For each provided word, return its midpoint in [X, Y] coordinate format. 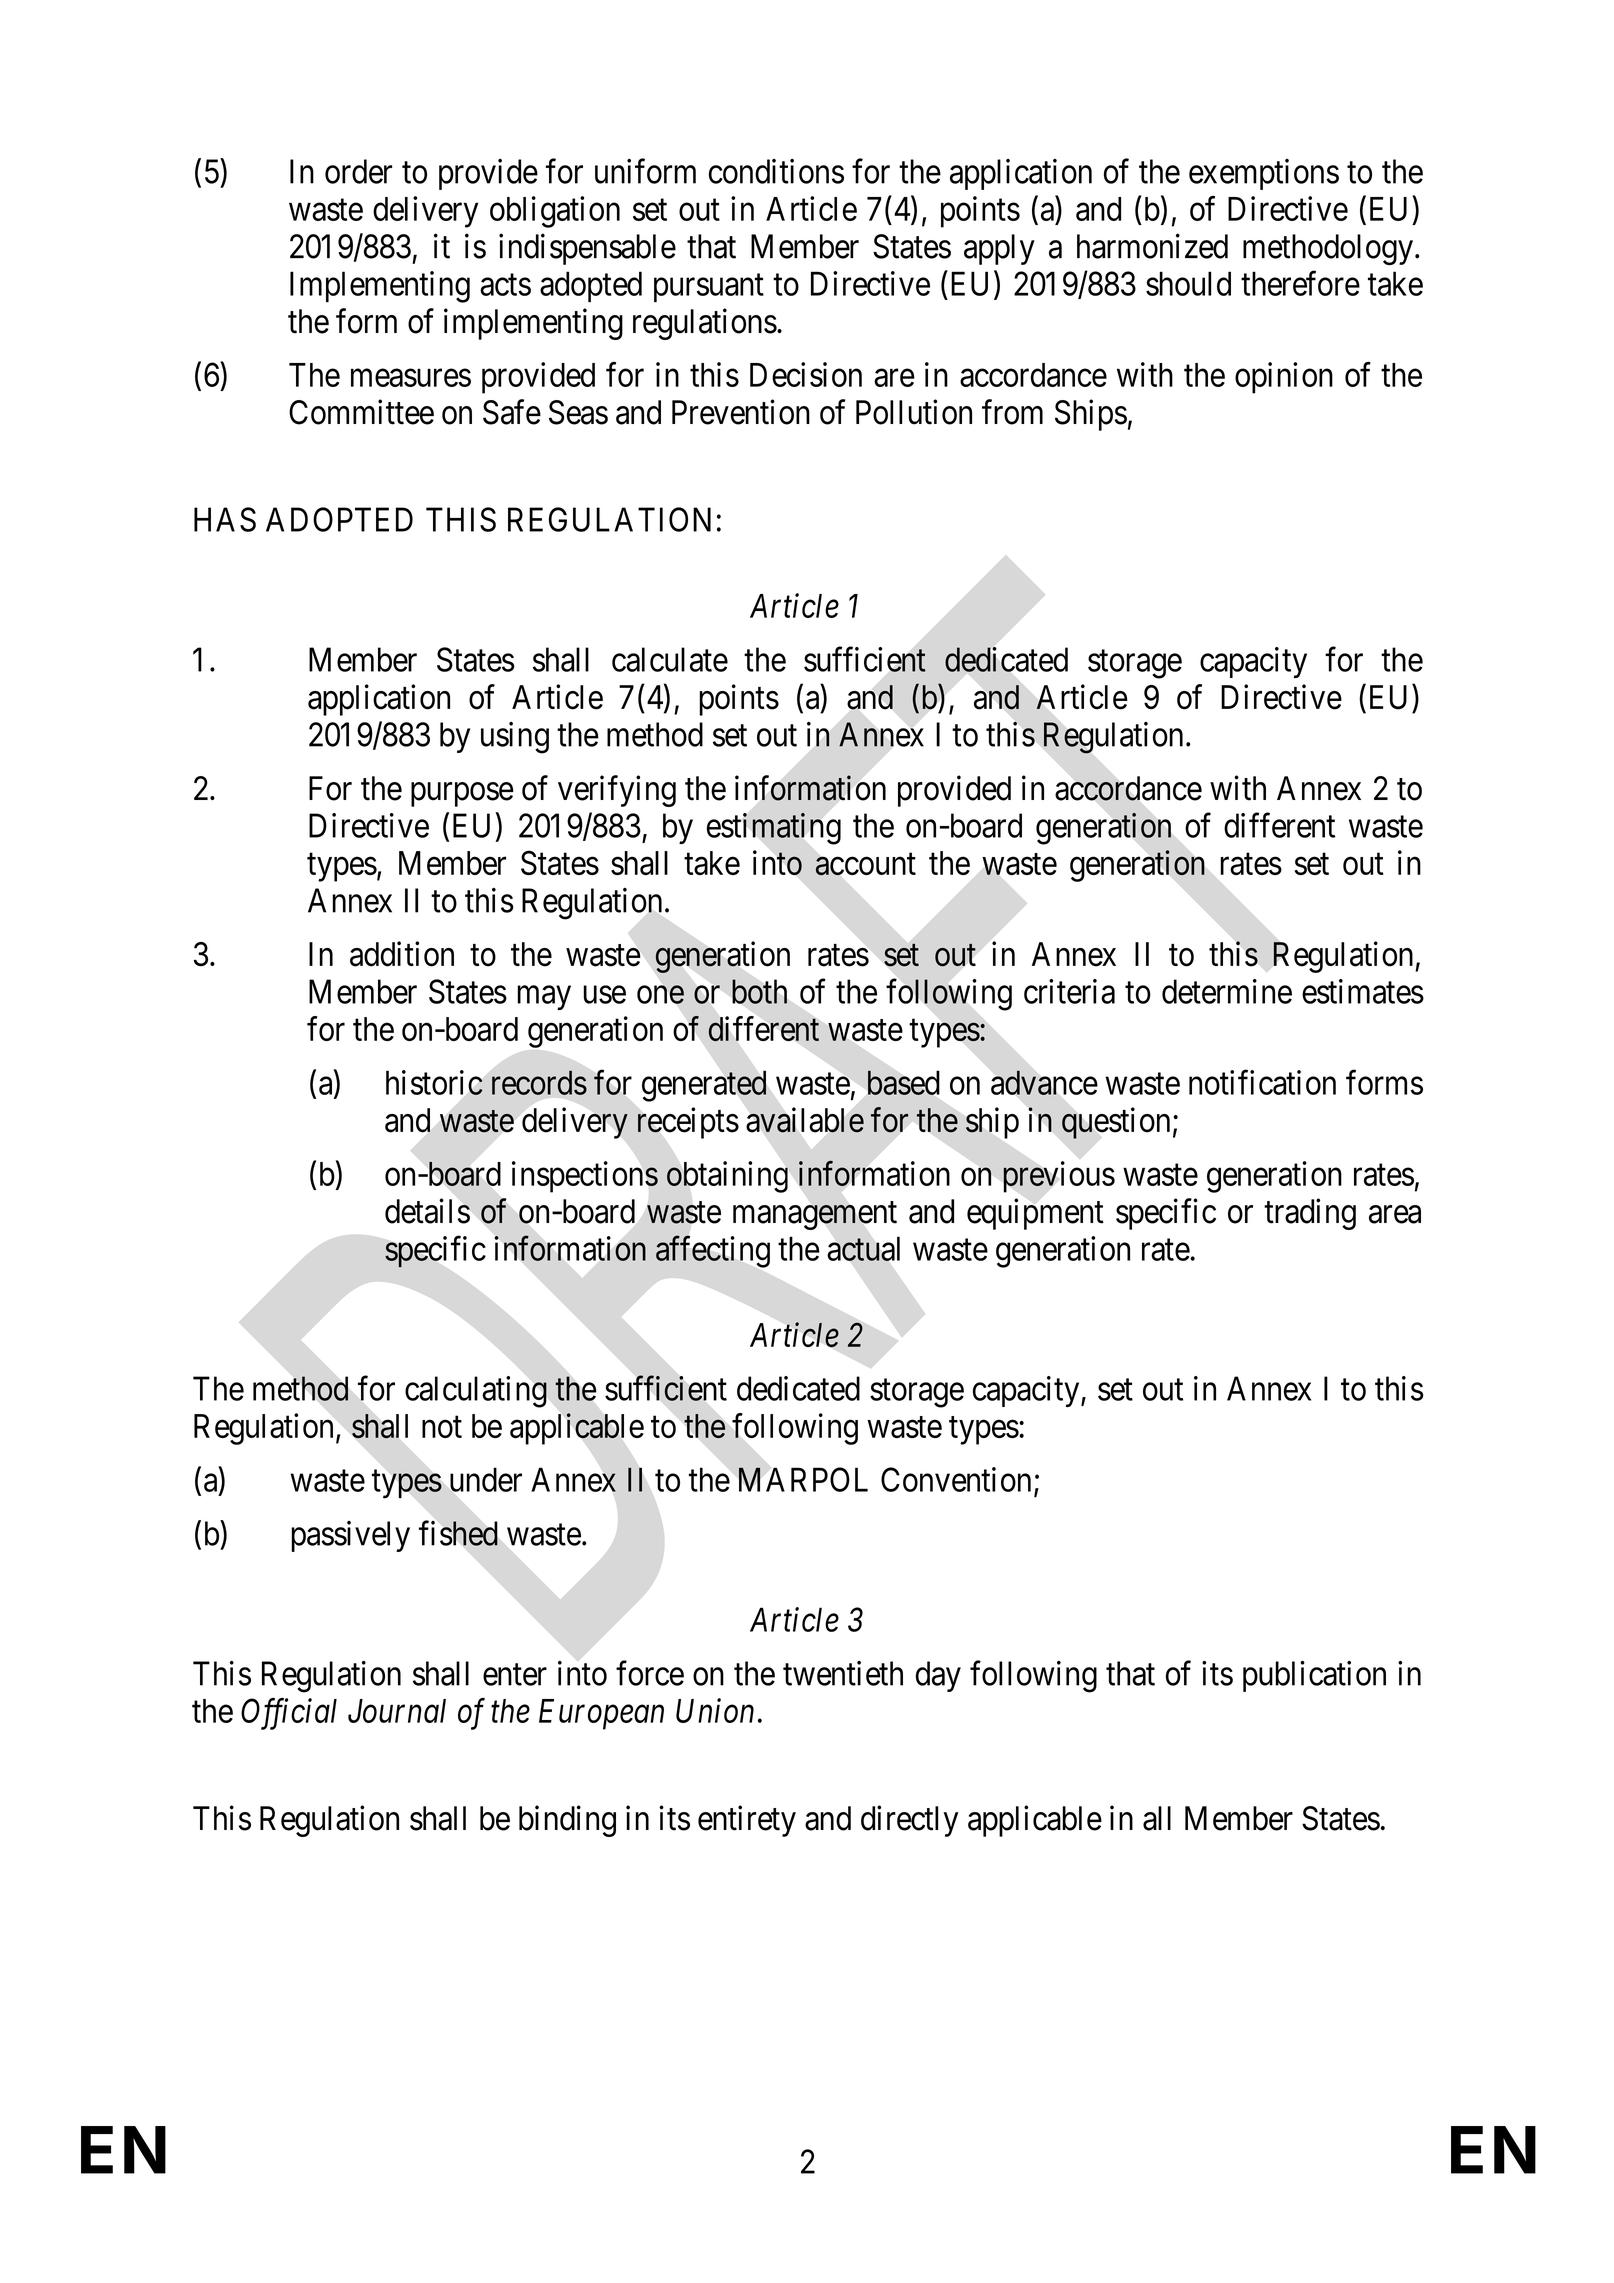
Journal [397, 1711]
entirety [747, 1821]
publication [1314, 1676]
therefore [1300, 283]
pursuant [709, 288]
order [358, 171]
